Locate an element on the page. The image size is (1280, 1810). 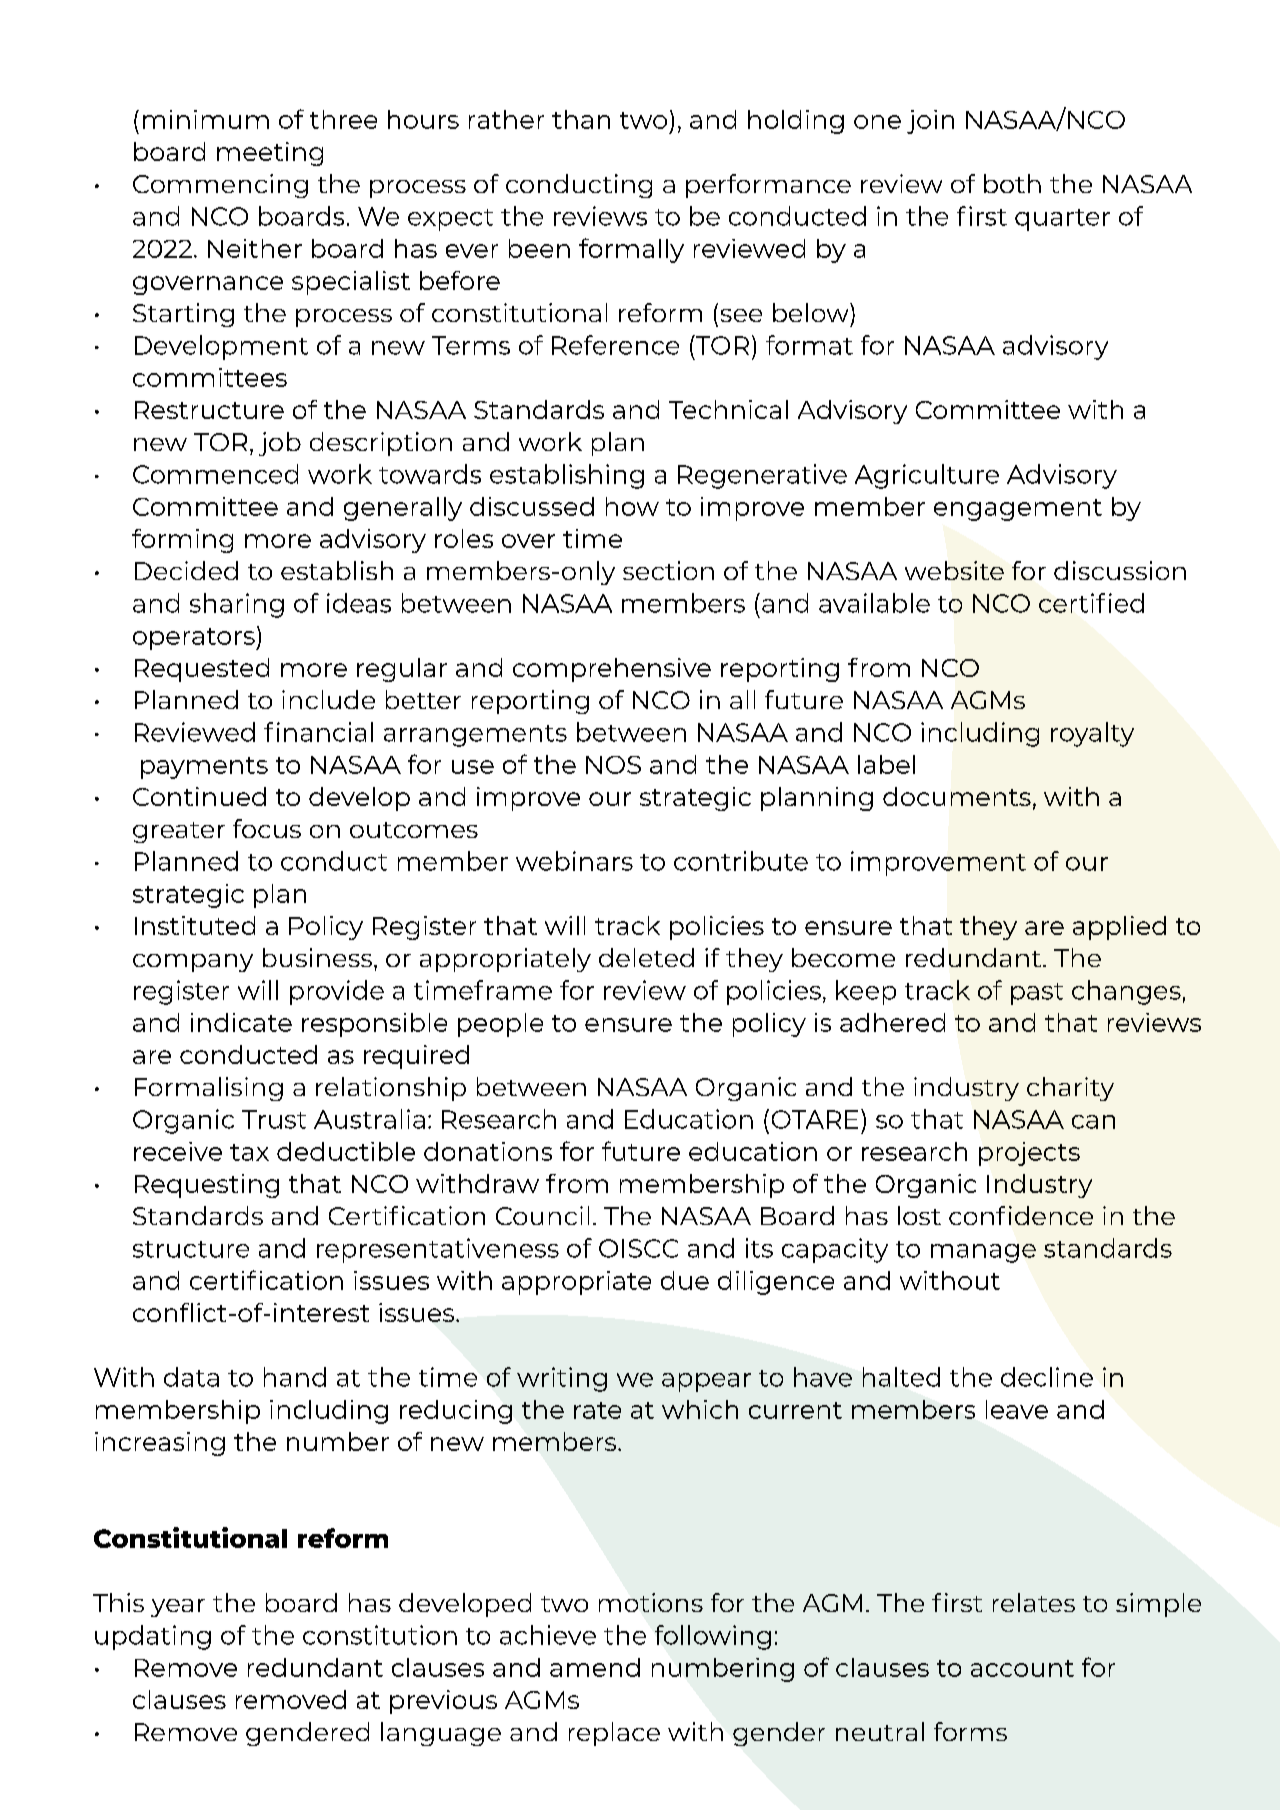
updating is located at coordinates (153, 1637).
